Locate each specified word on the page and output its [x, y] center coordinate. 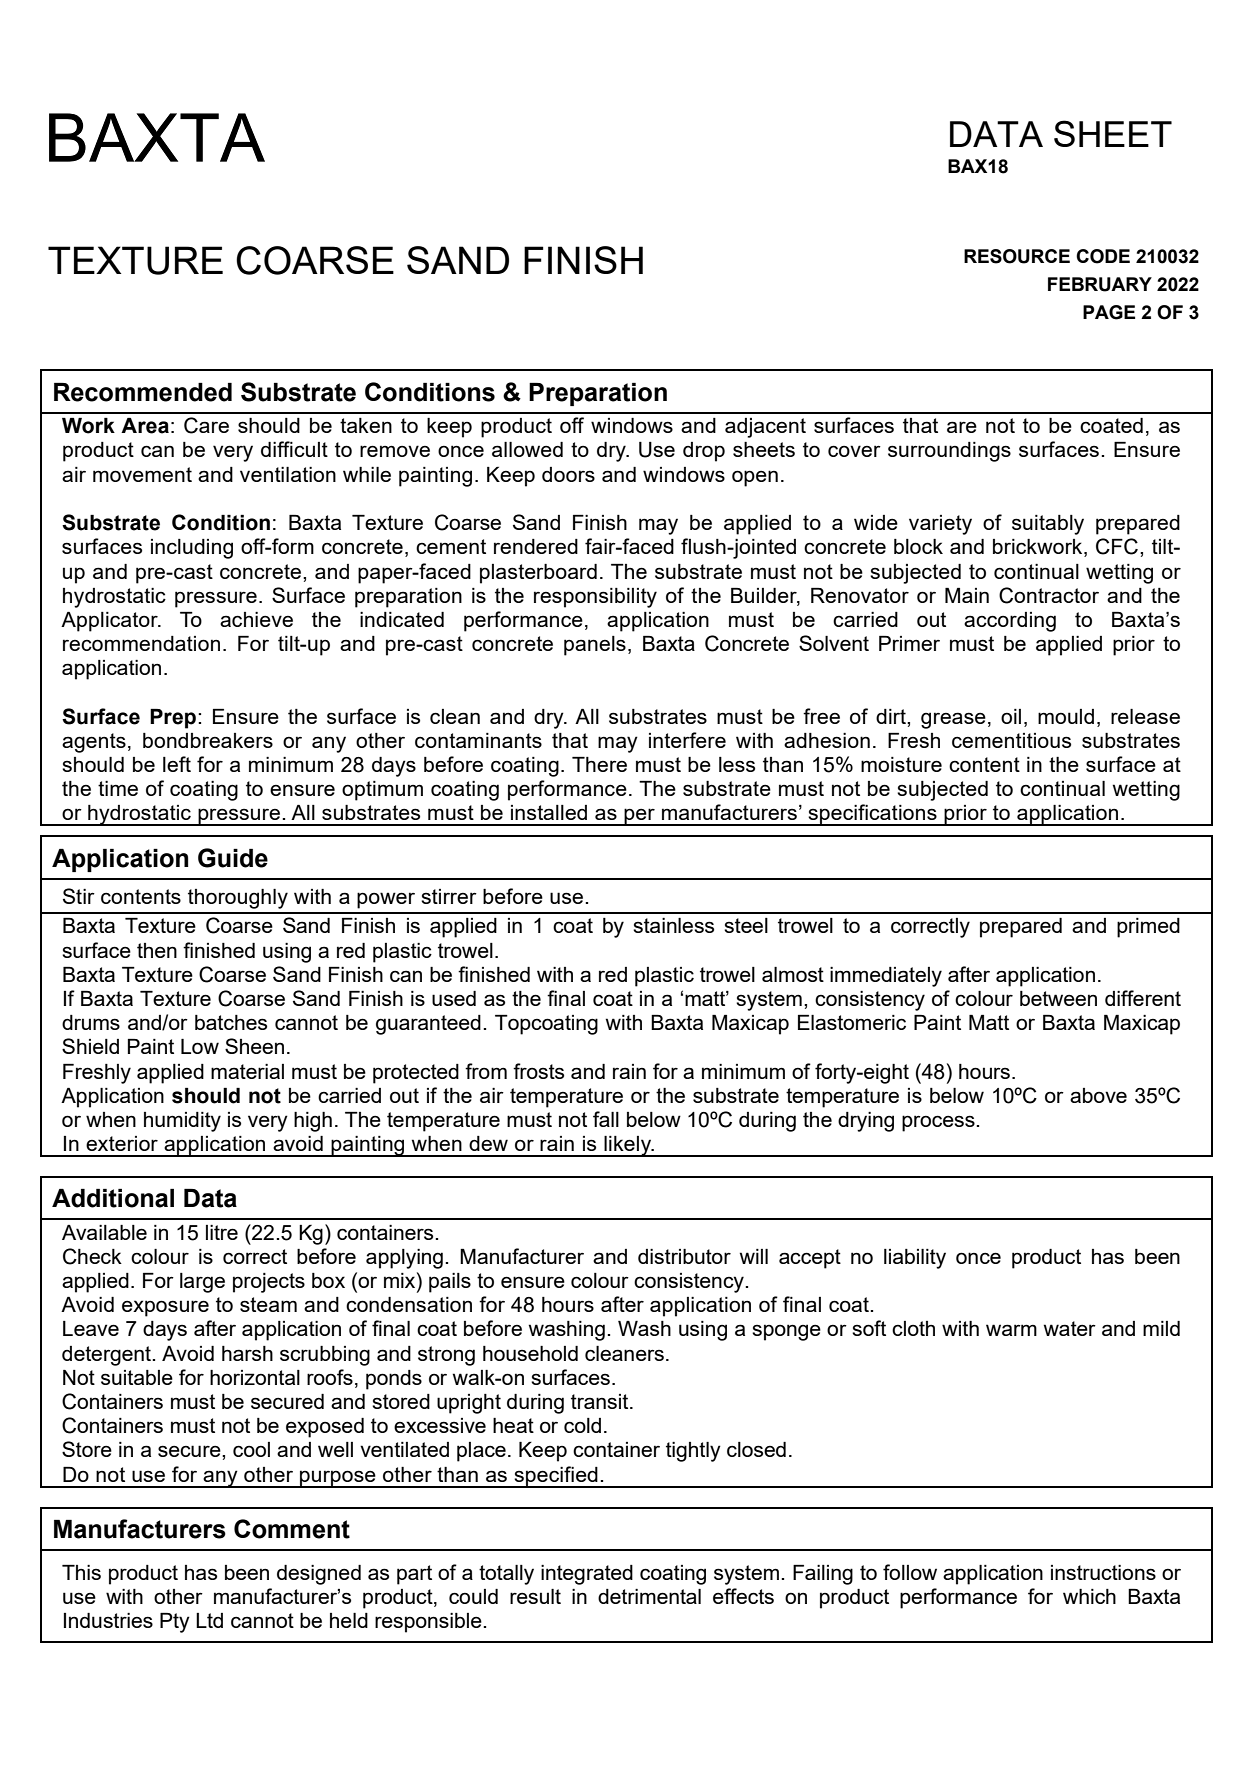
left [177, 764]
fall [606, 1119]
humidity [182, 1122]
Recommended [143, 392]
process [939, 1123]
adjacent [765, 428]
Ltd [209, 1620]
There [599, 764]
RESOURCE [1017, 256]
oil [1011, 716]
